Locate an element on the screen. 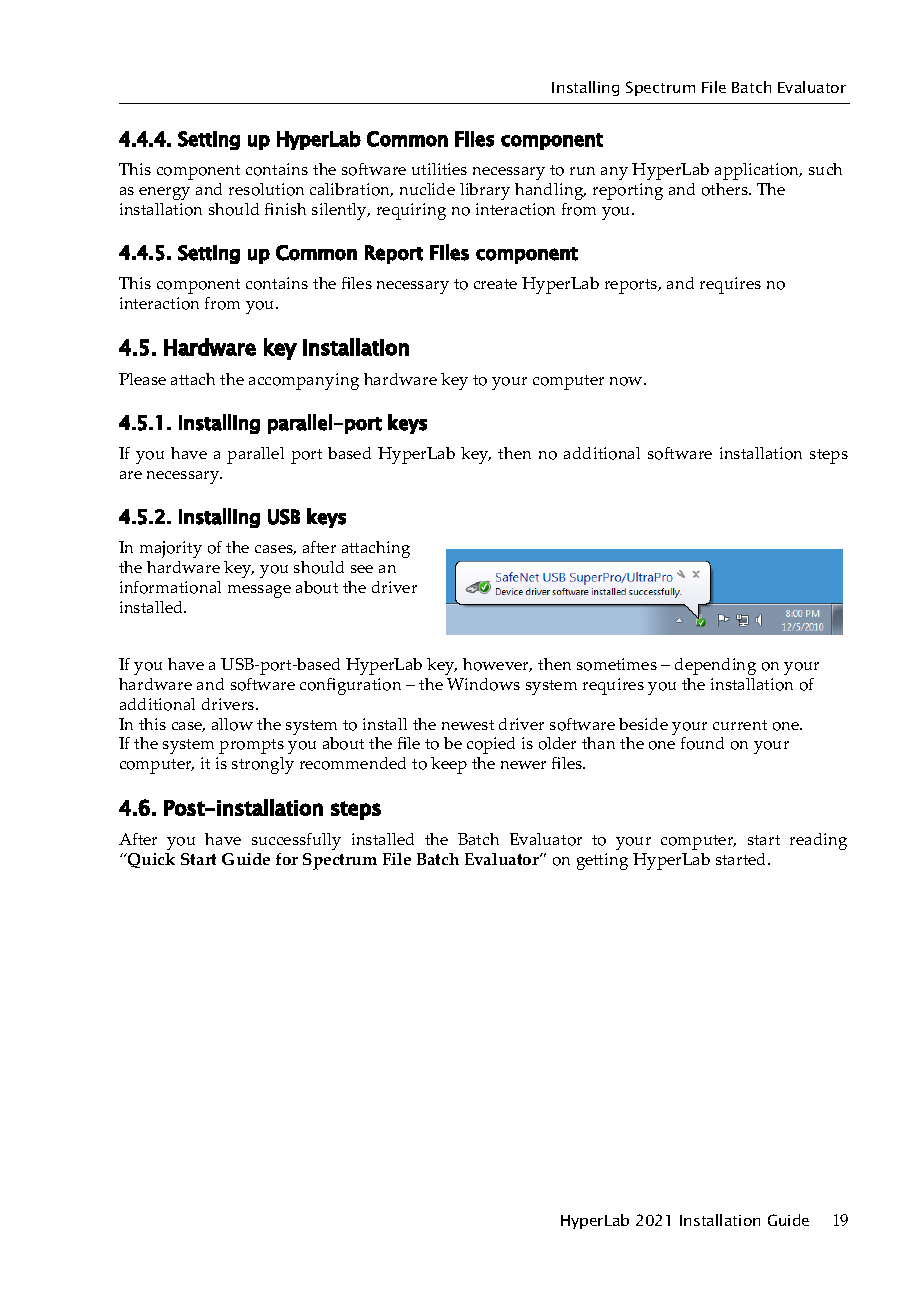 This screenshot has width=924, height=1308. see is located at coordinates (362, 569).
